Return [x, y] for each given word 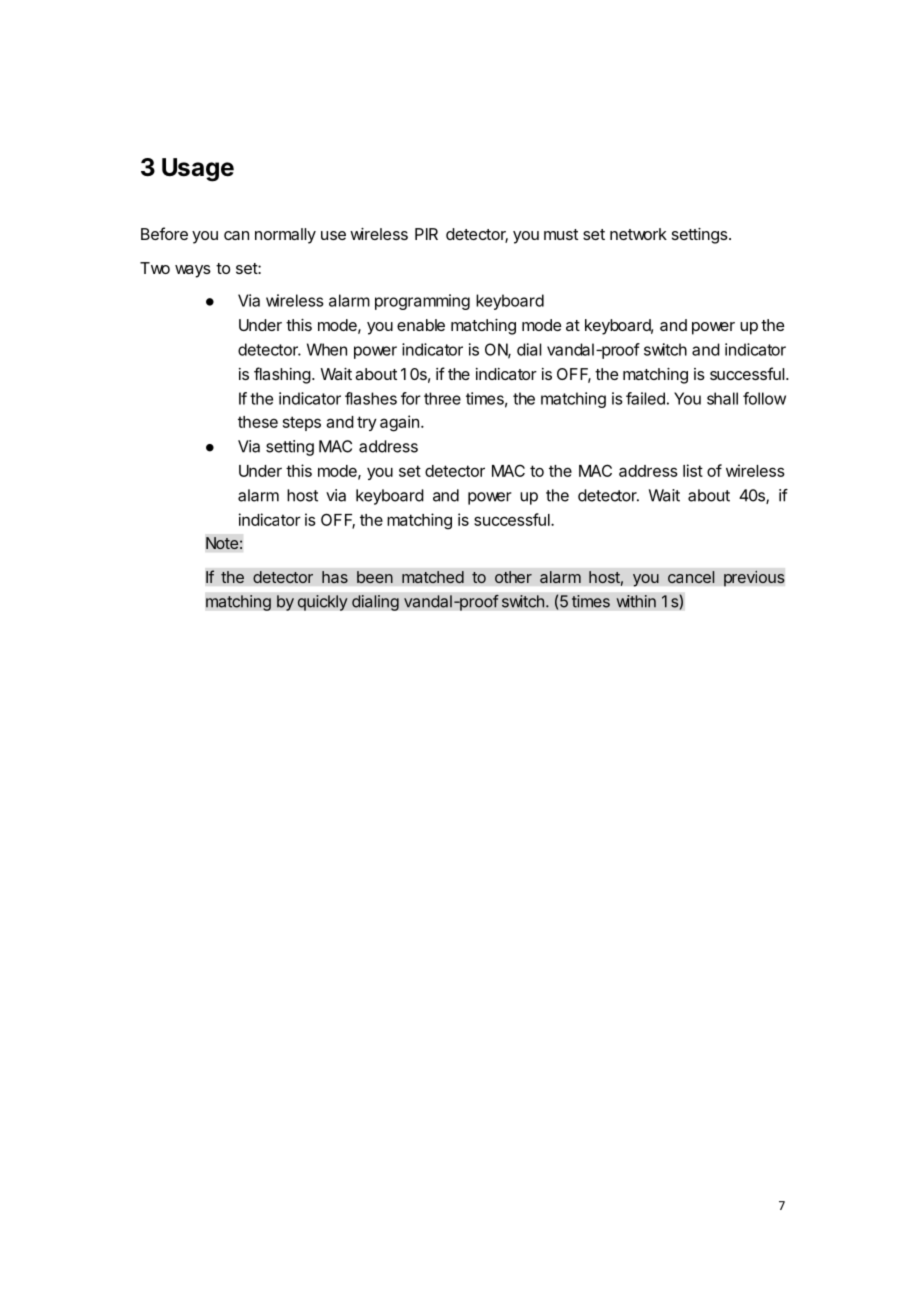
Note [222, 543]
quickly [322, 603]
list [693, 470]
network [638, 234]
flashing [282, 375]
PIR [426, 234]
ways [193, 271]
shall [722, 398]
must [561, 234]
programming [422, 302]
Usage [198, 170]
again [399, 423]
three [442, 398]
